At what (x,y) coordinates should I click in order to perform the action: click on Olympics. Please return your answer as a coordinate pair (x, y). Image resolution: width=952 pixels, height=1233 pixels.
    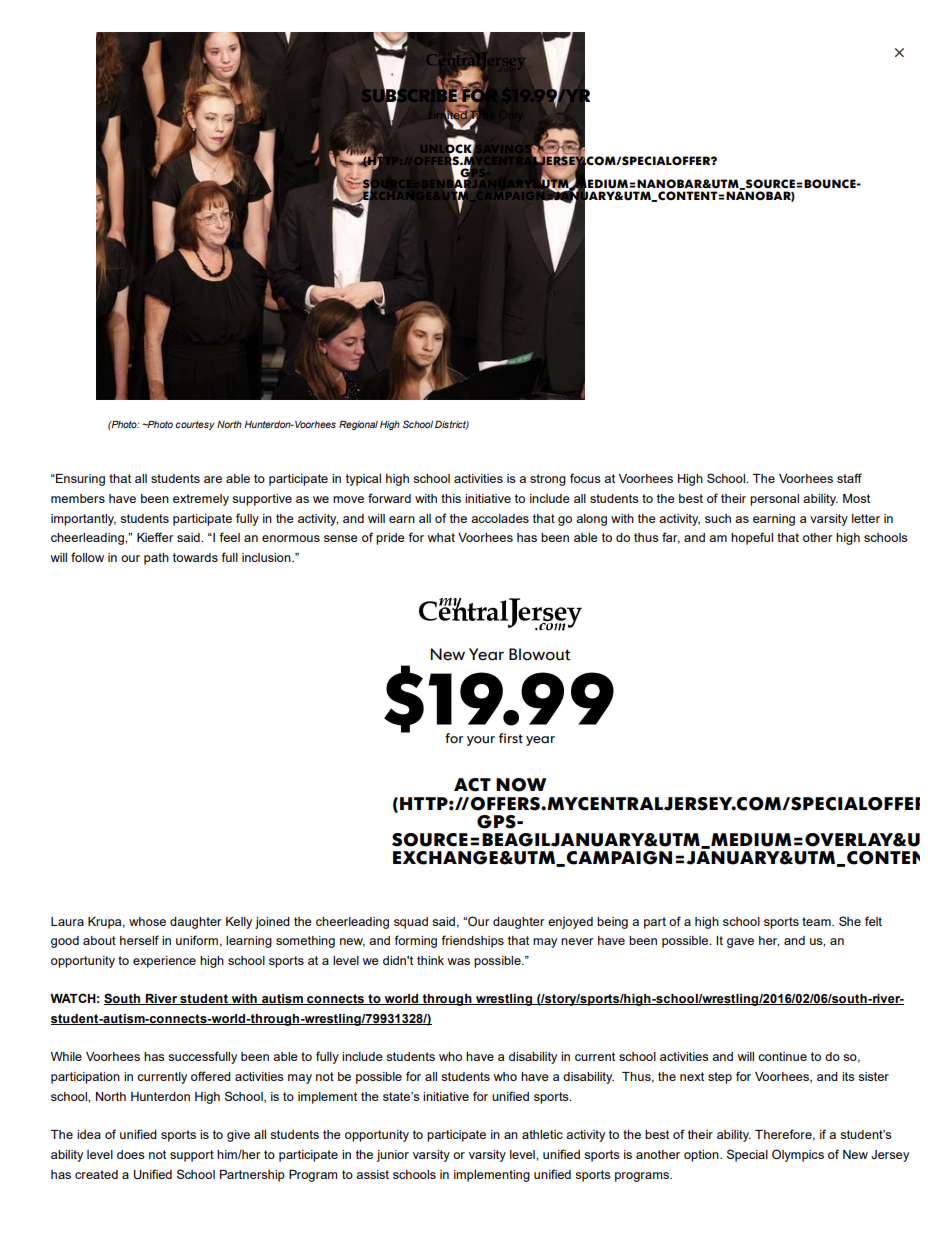
    Looking at the image, I should click on (798, 1155).
